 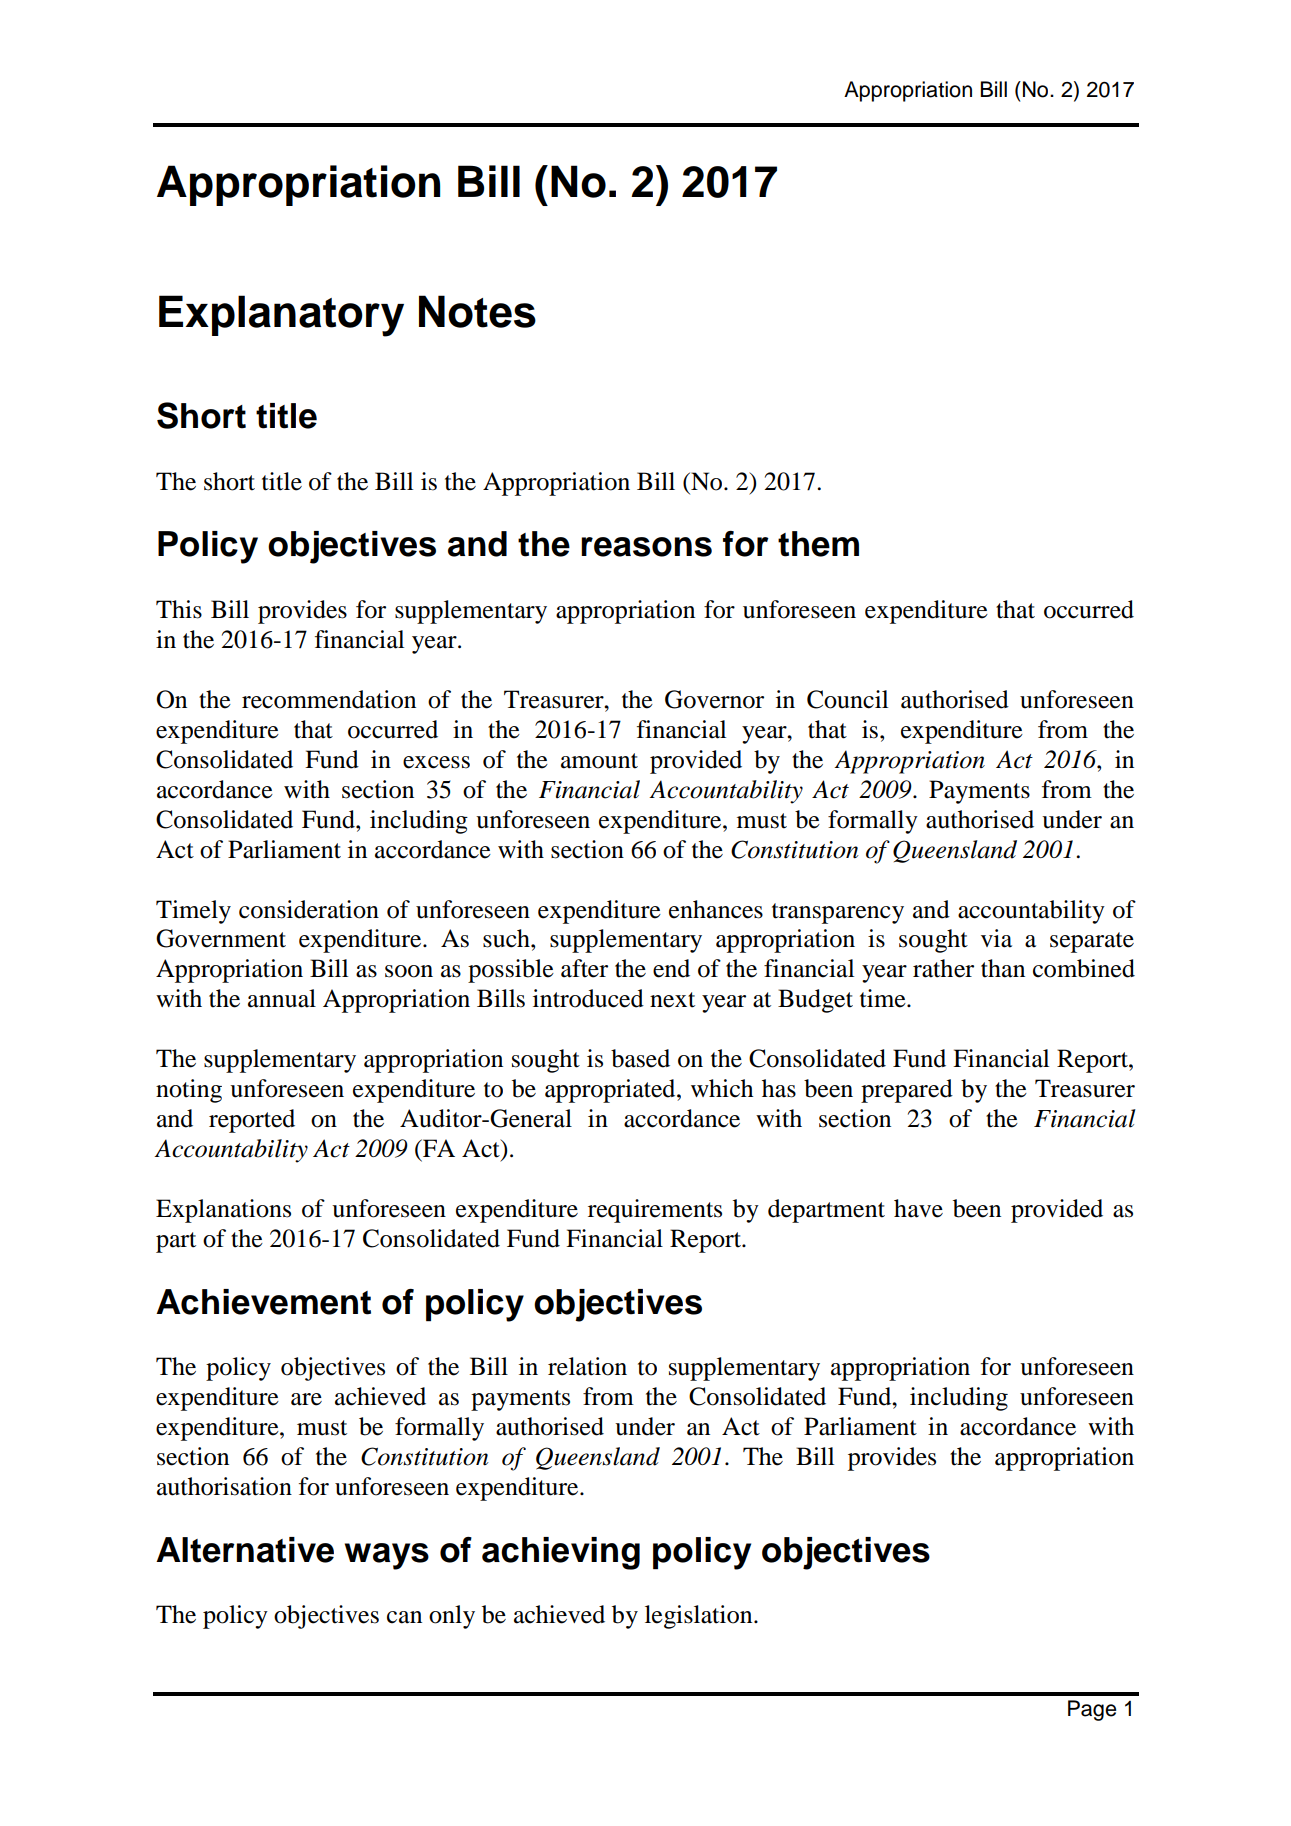 I want to click on requirements, so click(x=655, y=1211).
